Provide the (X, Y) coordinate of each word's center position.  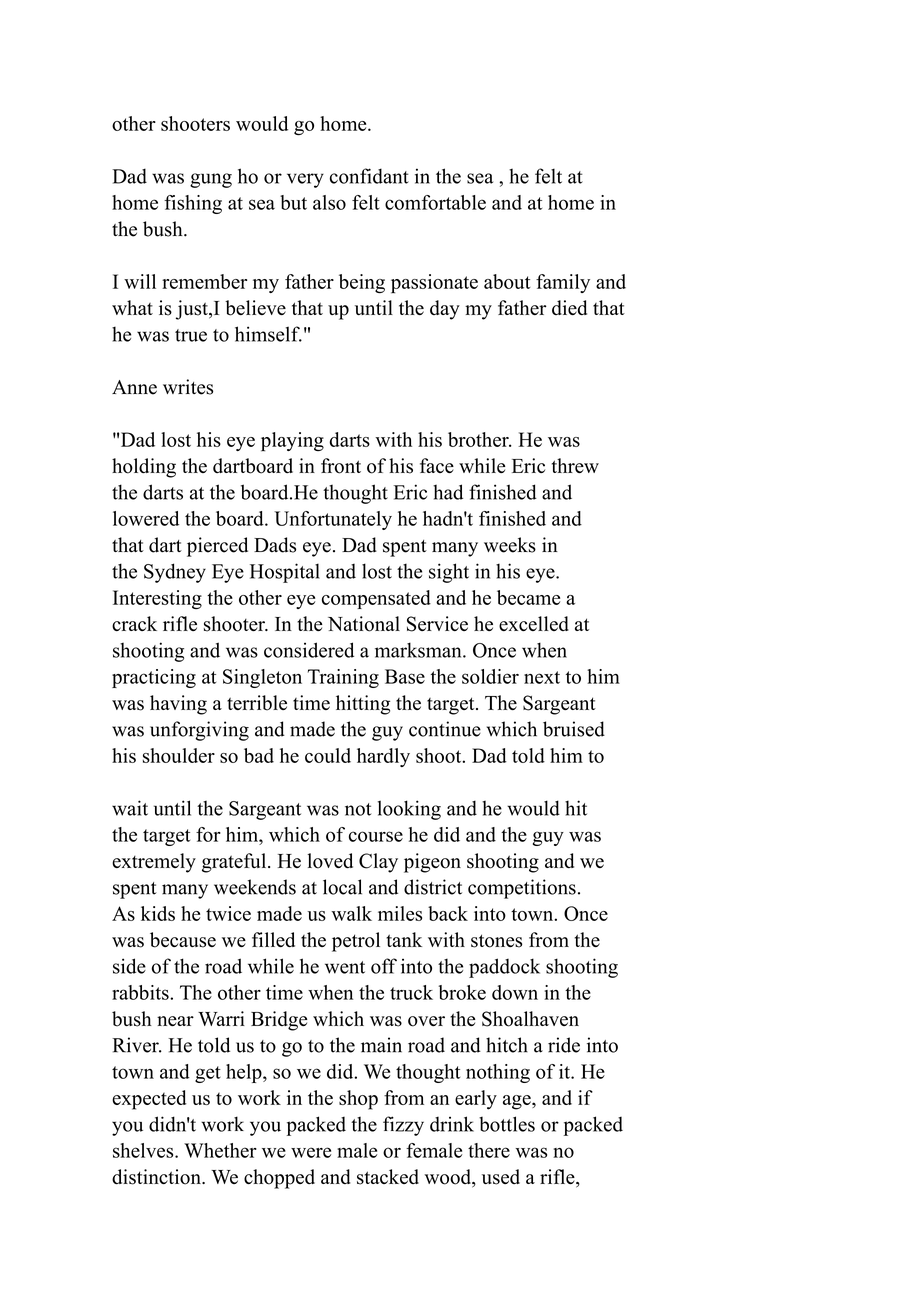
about (507, 281)
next (542, 677)
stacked (388, 1177)
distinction (157, 1177)
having (178, 705)
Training (343, 678)
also (329, 202)
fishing (193, 204)
